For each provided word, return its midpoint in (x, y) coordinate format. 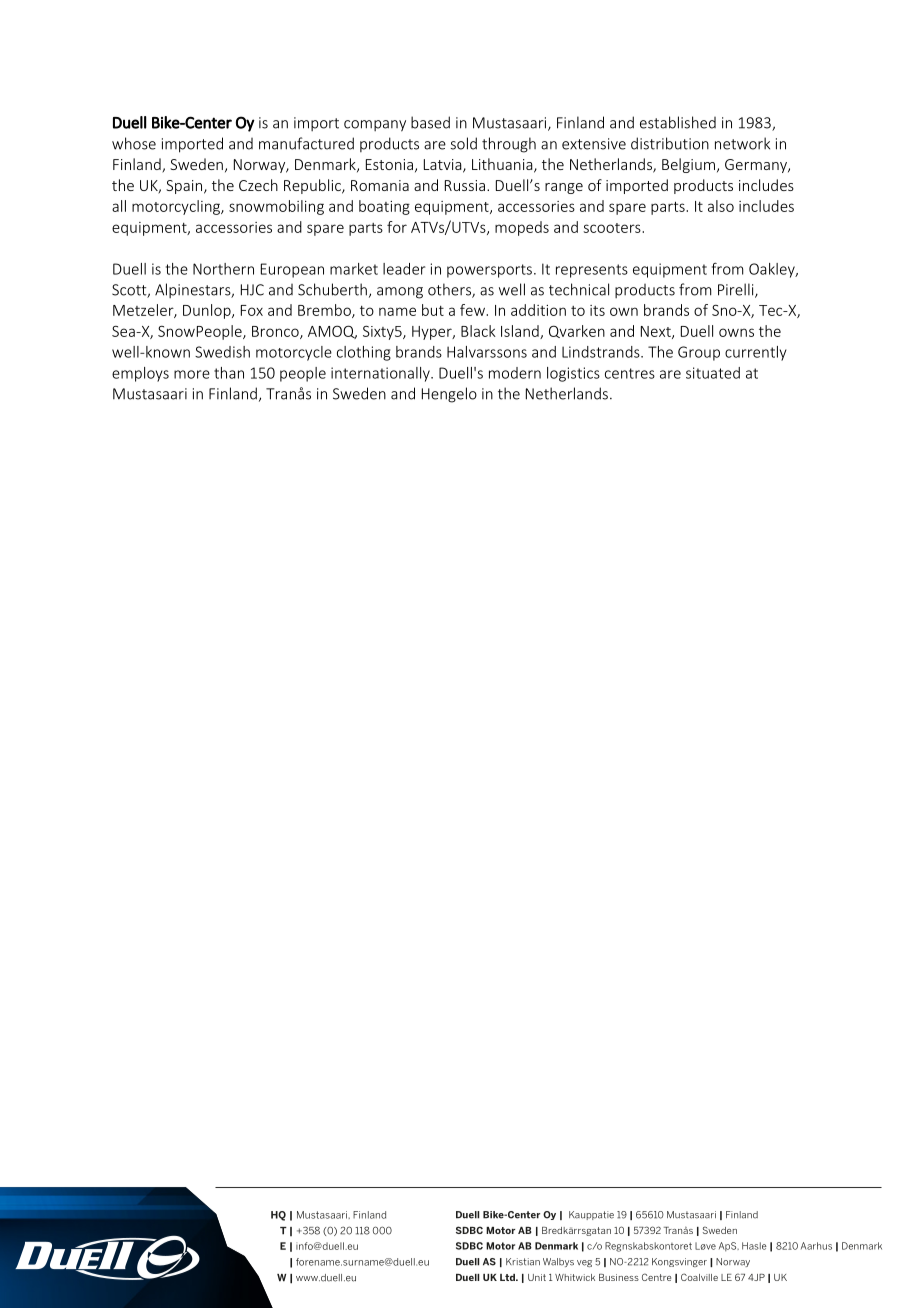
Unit (537, 1277)
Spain (185, 187)
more (192, 374)
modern (515, 373)
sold (463, 143)
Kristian (523, 1262)
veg (584, 1263)
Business (619, 1277)
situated (713, 373)
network (742, 143)
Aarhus (816, 1246)
